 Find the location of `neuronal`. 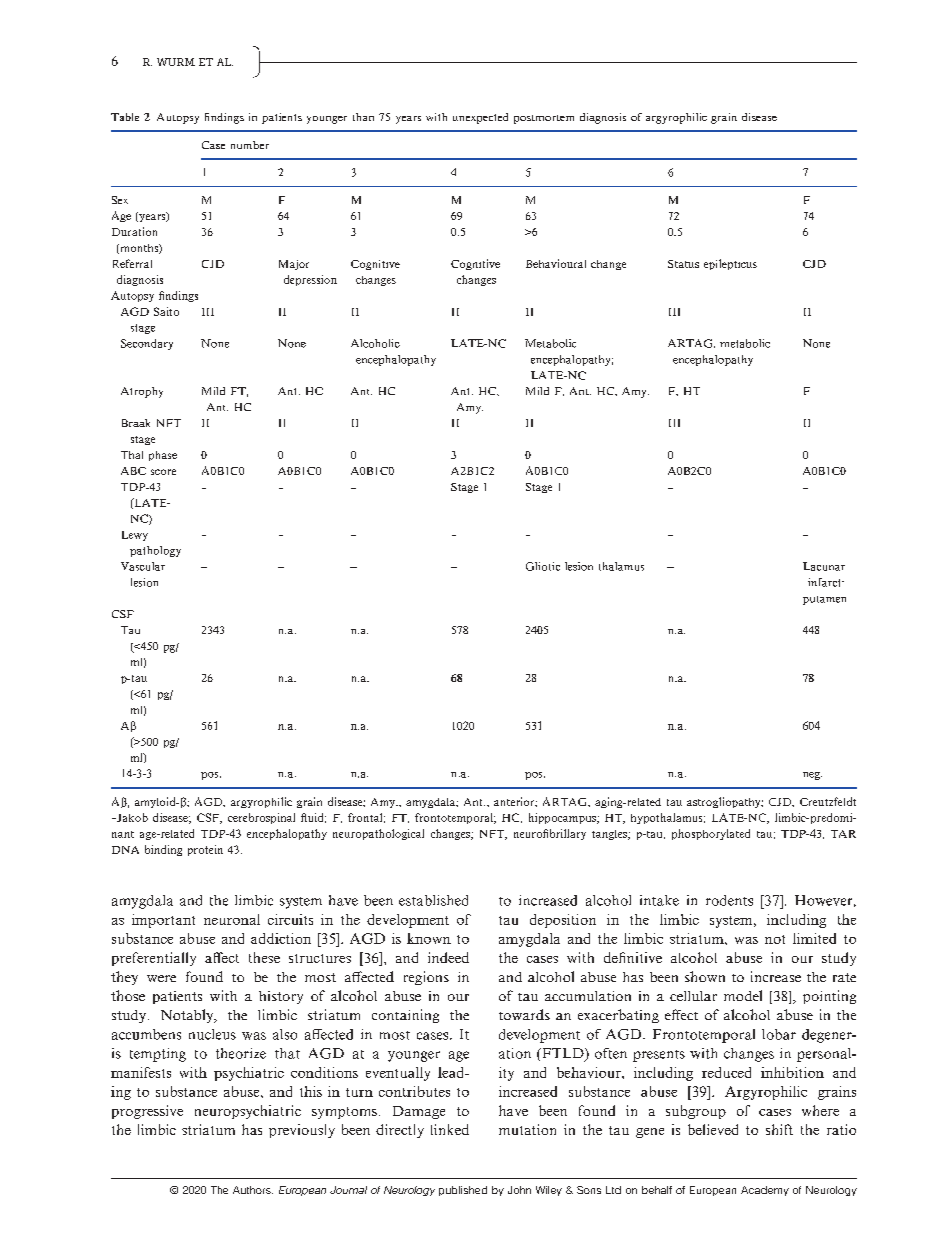

neuronal is located at coordinates (232, 919).
